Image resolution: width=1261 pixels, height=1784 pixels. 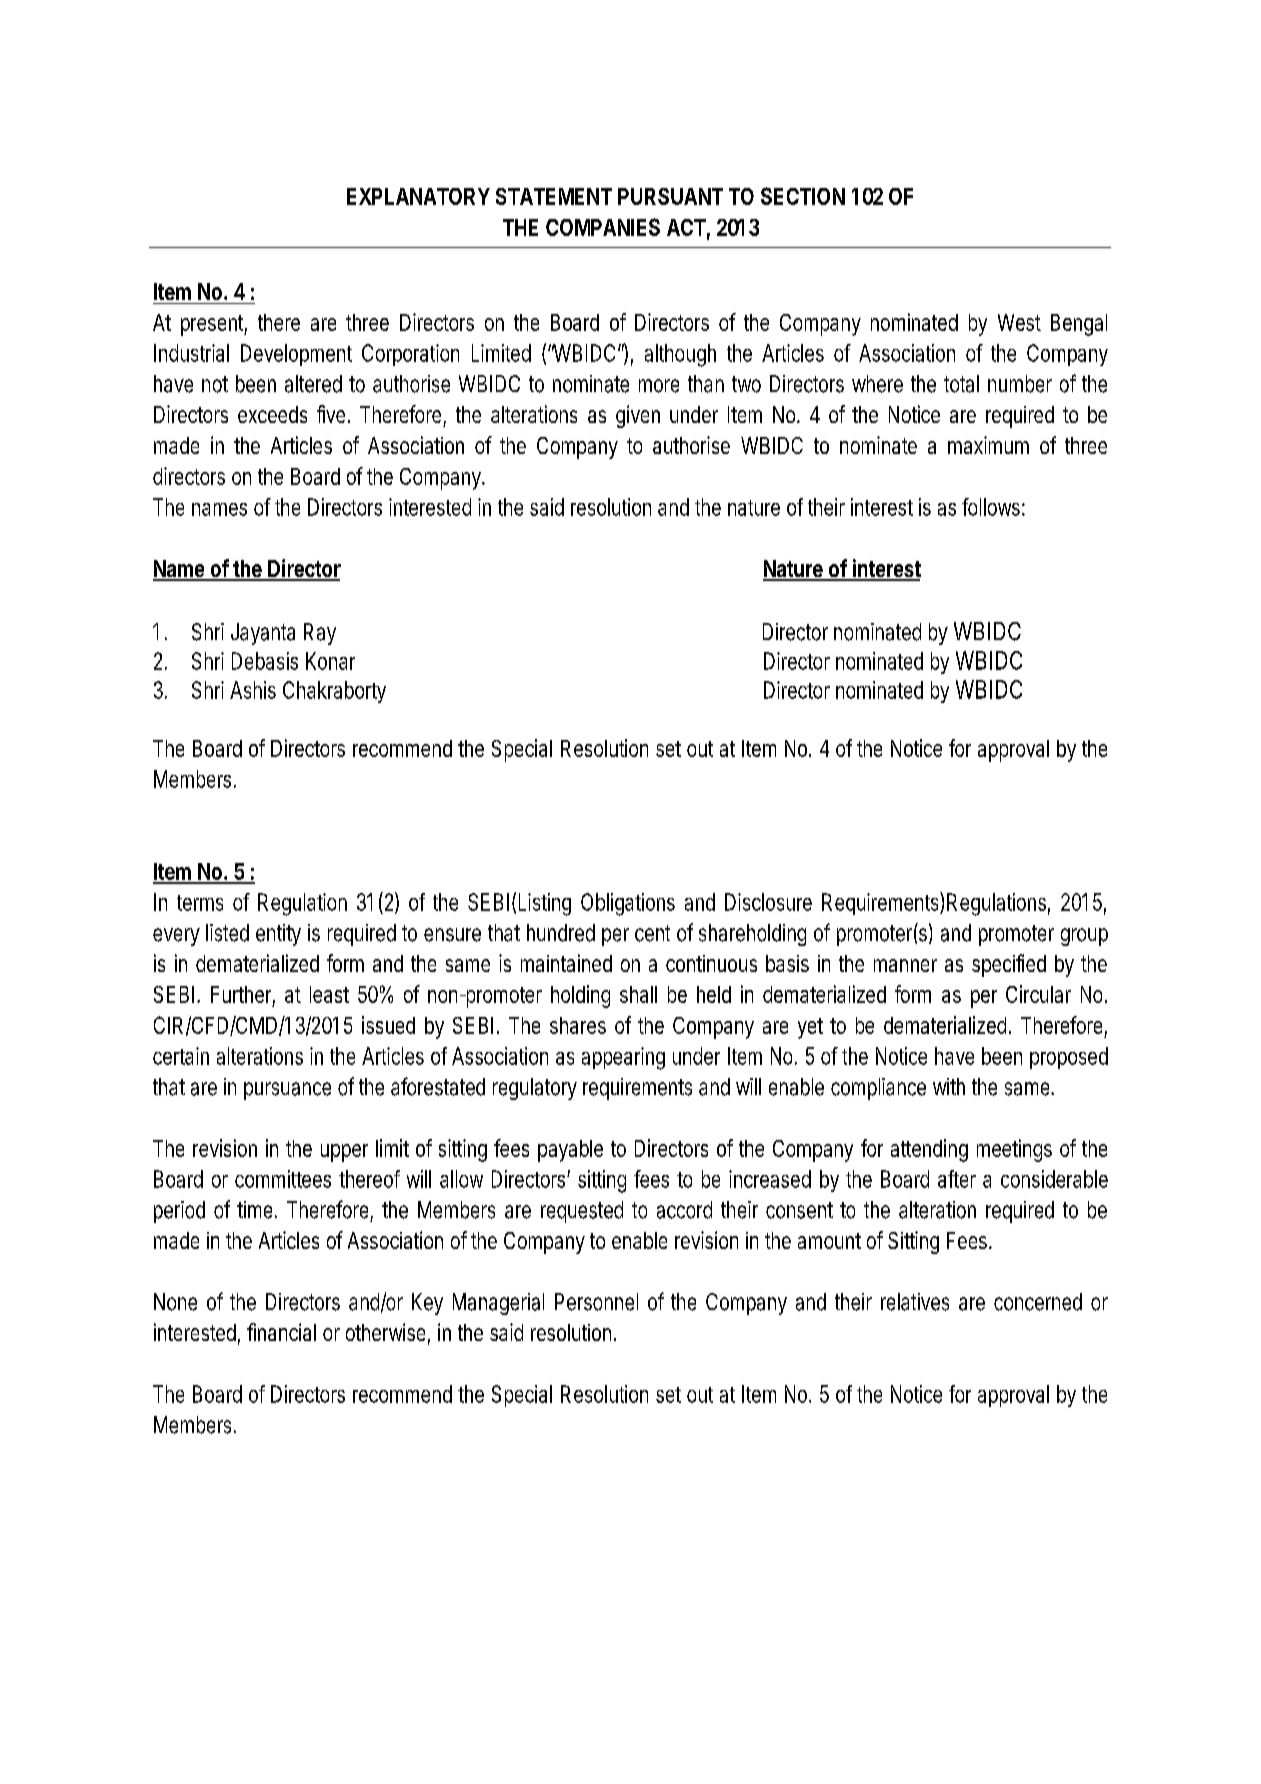 What do you see at coordinates (334, 692) in the screenshot?
I see `Chakraborty` at bounding box center [334, 692].
